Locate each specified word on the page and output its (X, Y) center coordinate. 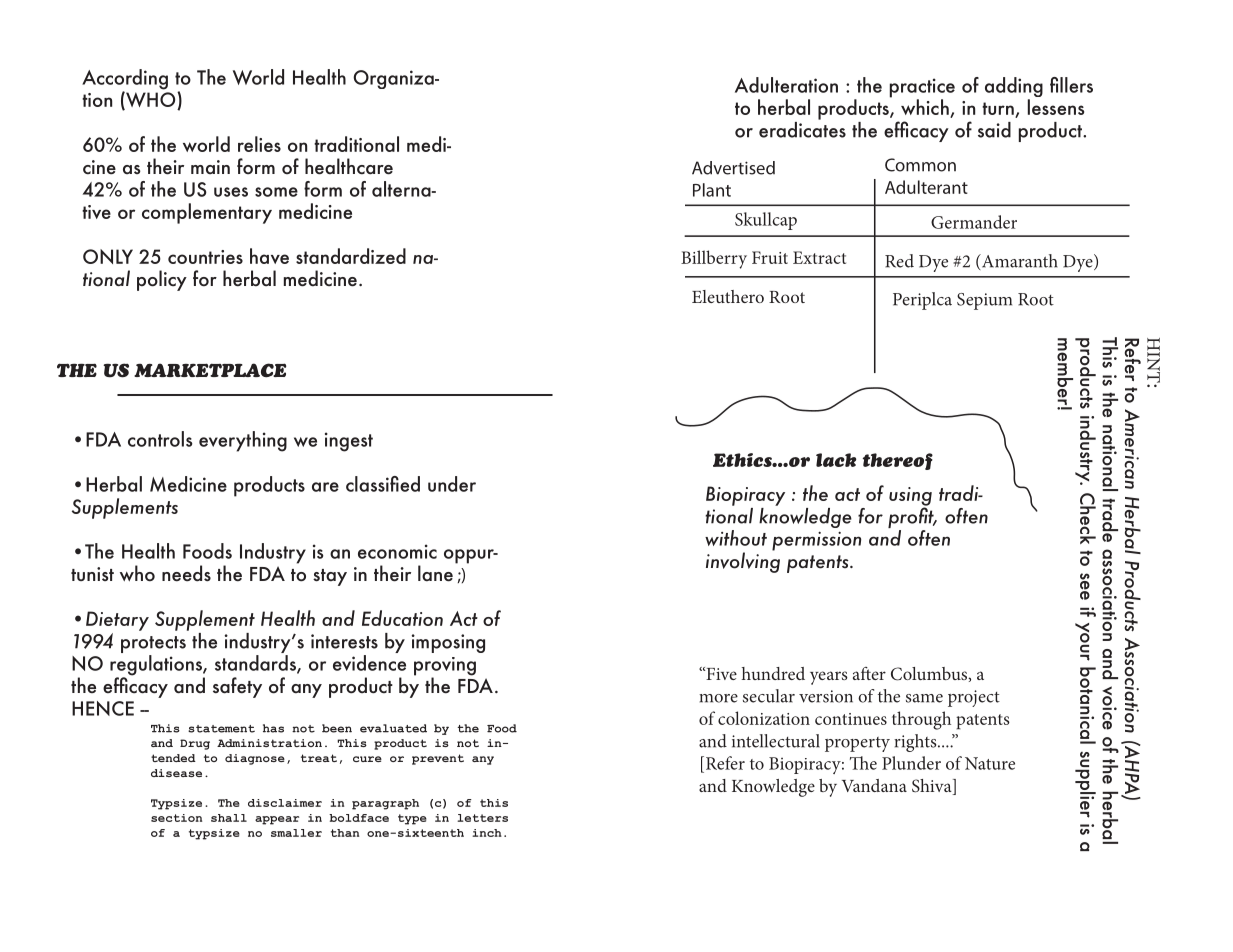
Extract (819, 257)
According (125, 80)
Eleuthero (728, 296)
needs (186, 573)
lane (435, 573)
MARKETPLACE (210, 370)
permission (816, 541)
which (926, 108)
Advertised (733, 168)
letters (482, 818)
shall (229, 818)
